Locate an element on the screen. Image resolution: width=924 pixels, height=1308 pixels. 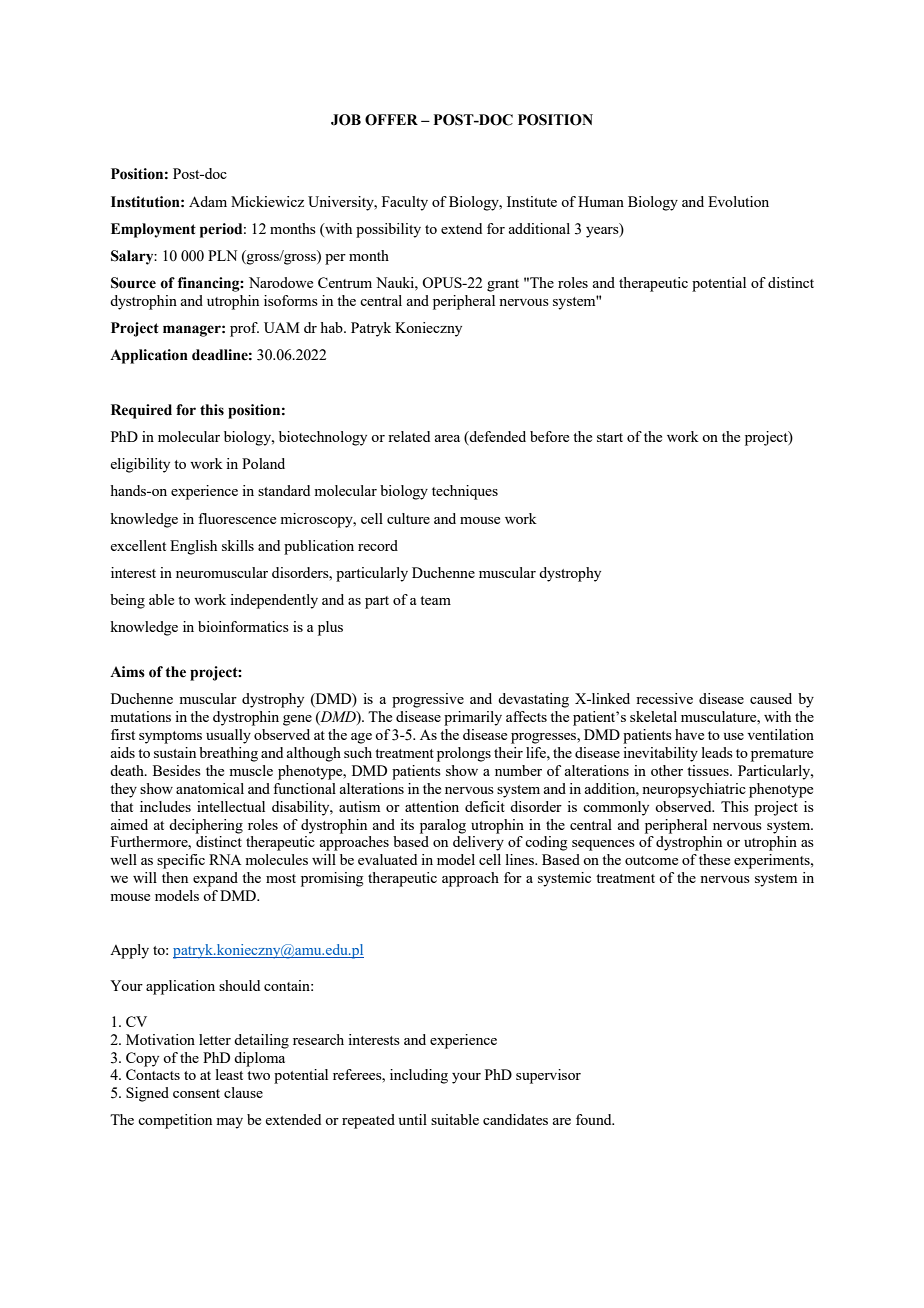
Adam is located at coordinates (208, 201).
